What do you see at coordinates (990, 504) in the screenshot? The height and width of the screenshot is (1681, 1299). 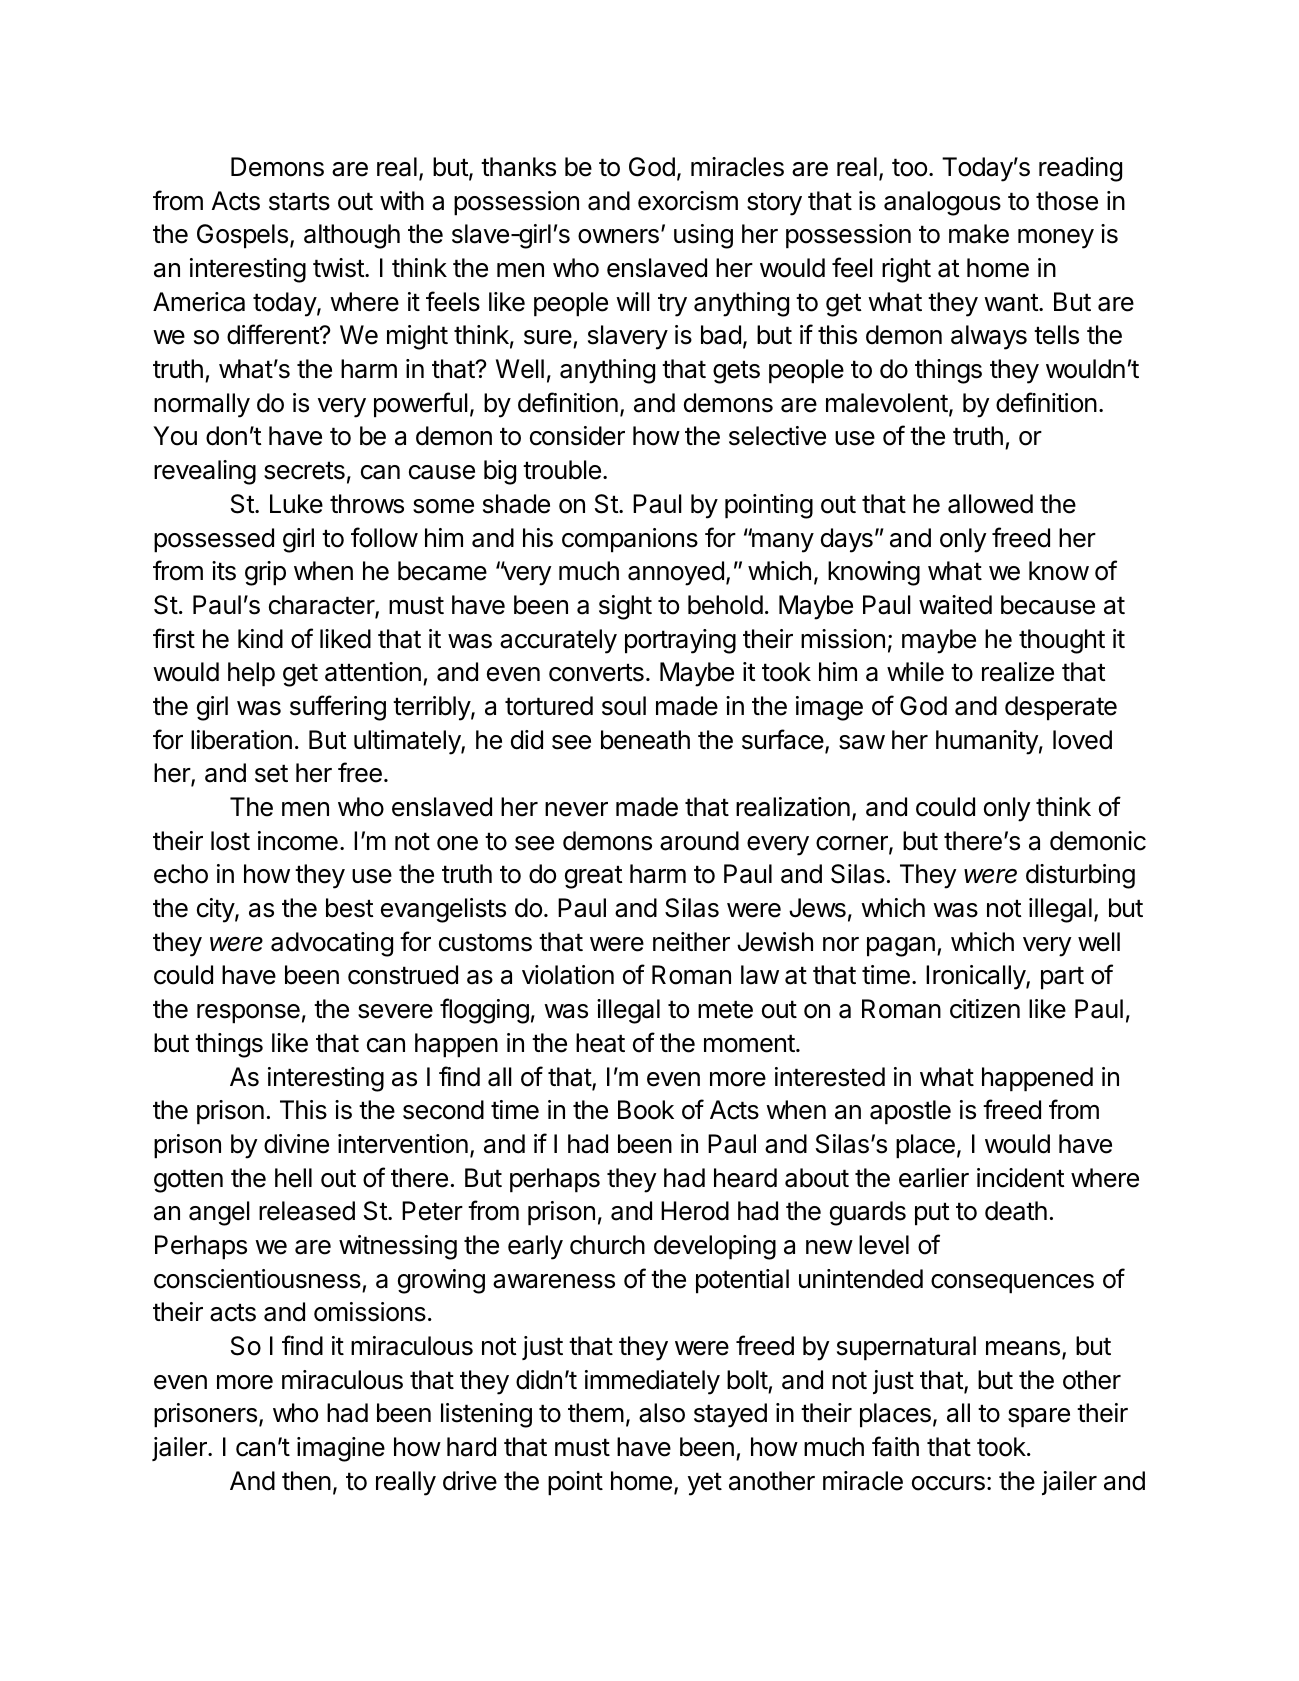 I see `allowed` at bounding box center [990, 504].
